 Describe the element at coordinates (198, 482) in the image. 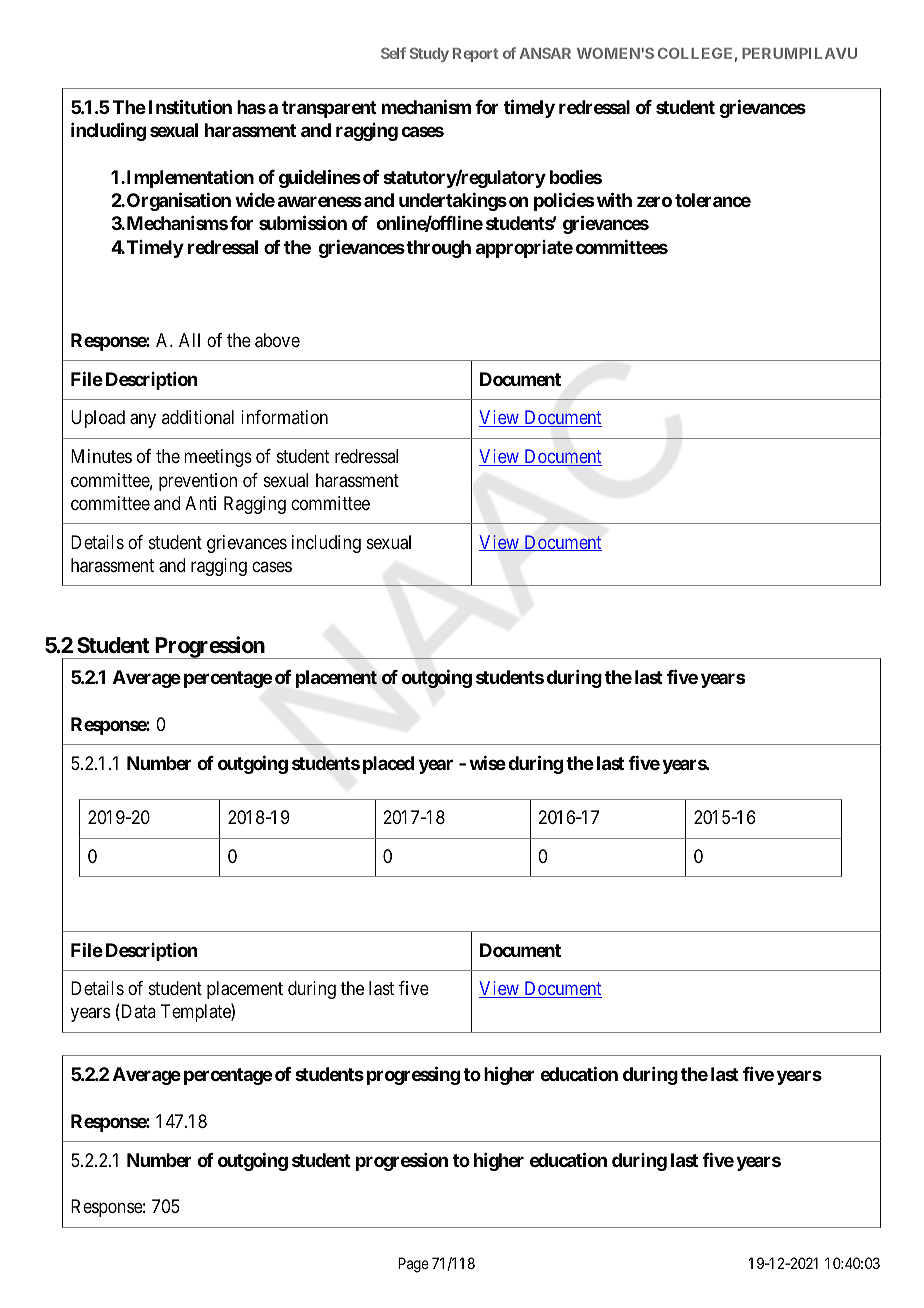

I see `prevention` at that location.
